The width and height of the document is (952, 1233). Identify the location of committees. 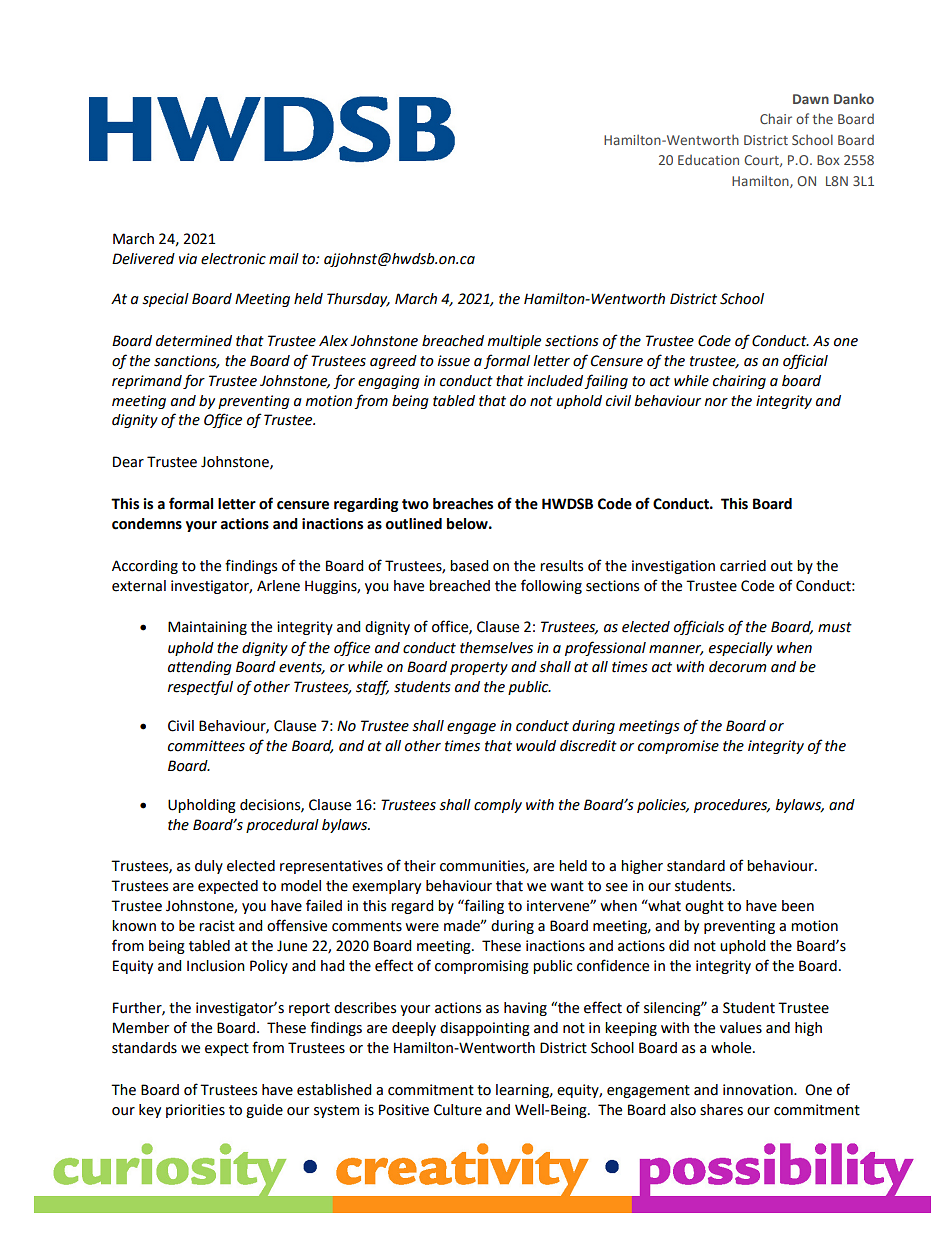
(206, 746).
